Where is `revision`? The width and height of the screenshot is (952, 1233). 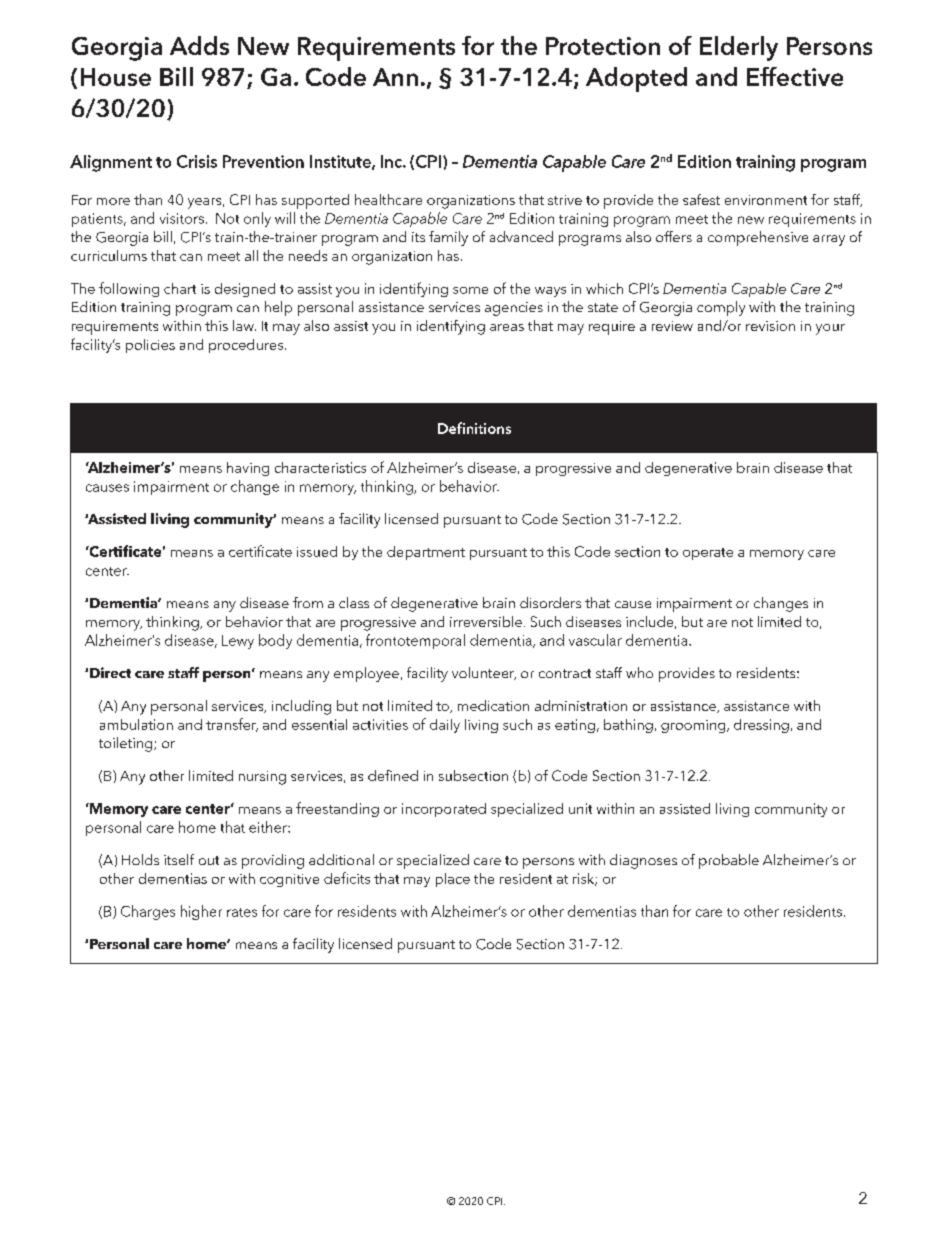
revision is located at coordinates (770, 326).
